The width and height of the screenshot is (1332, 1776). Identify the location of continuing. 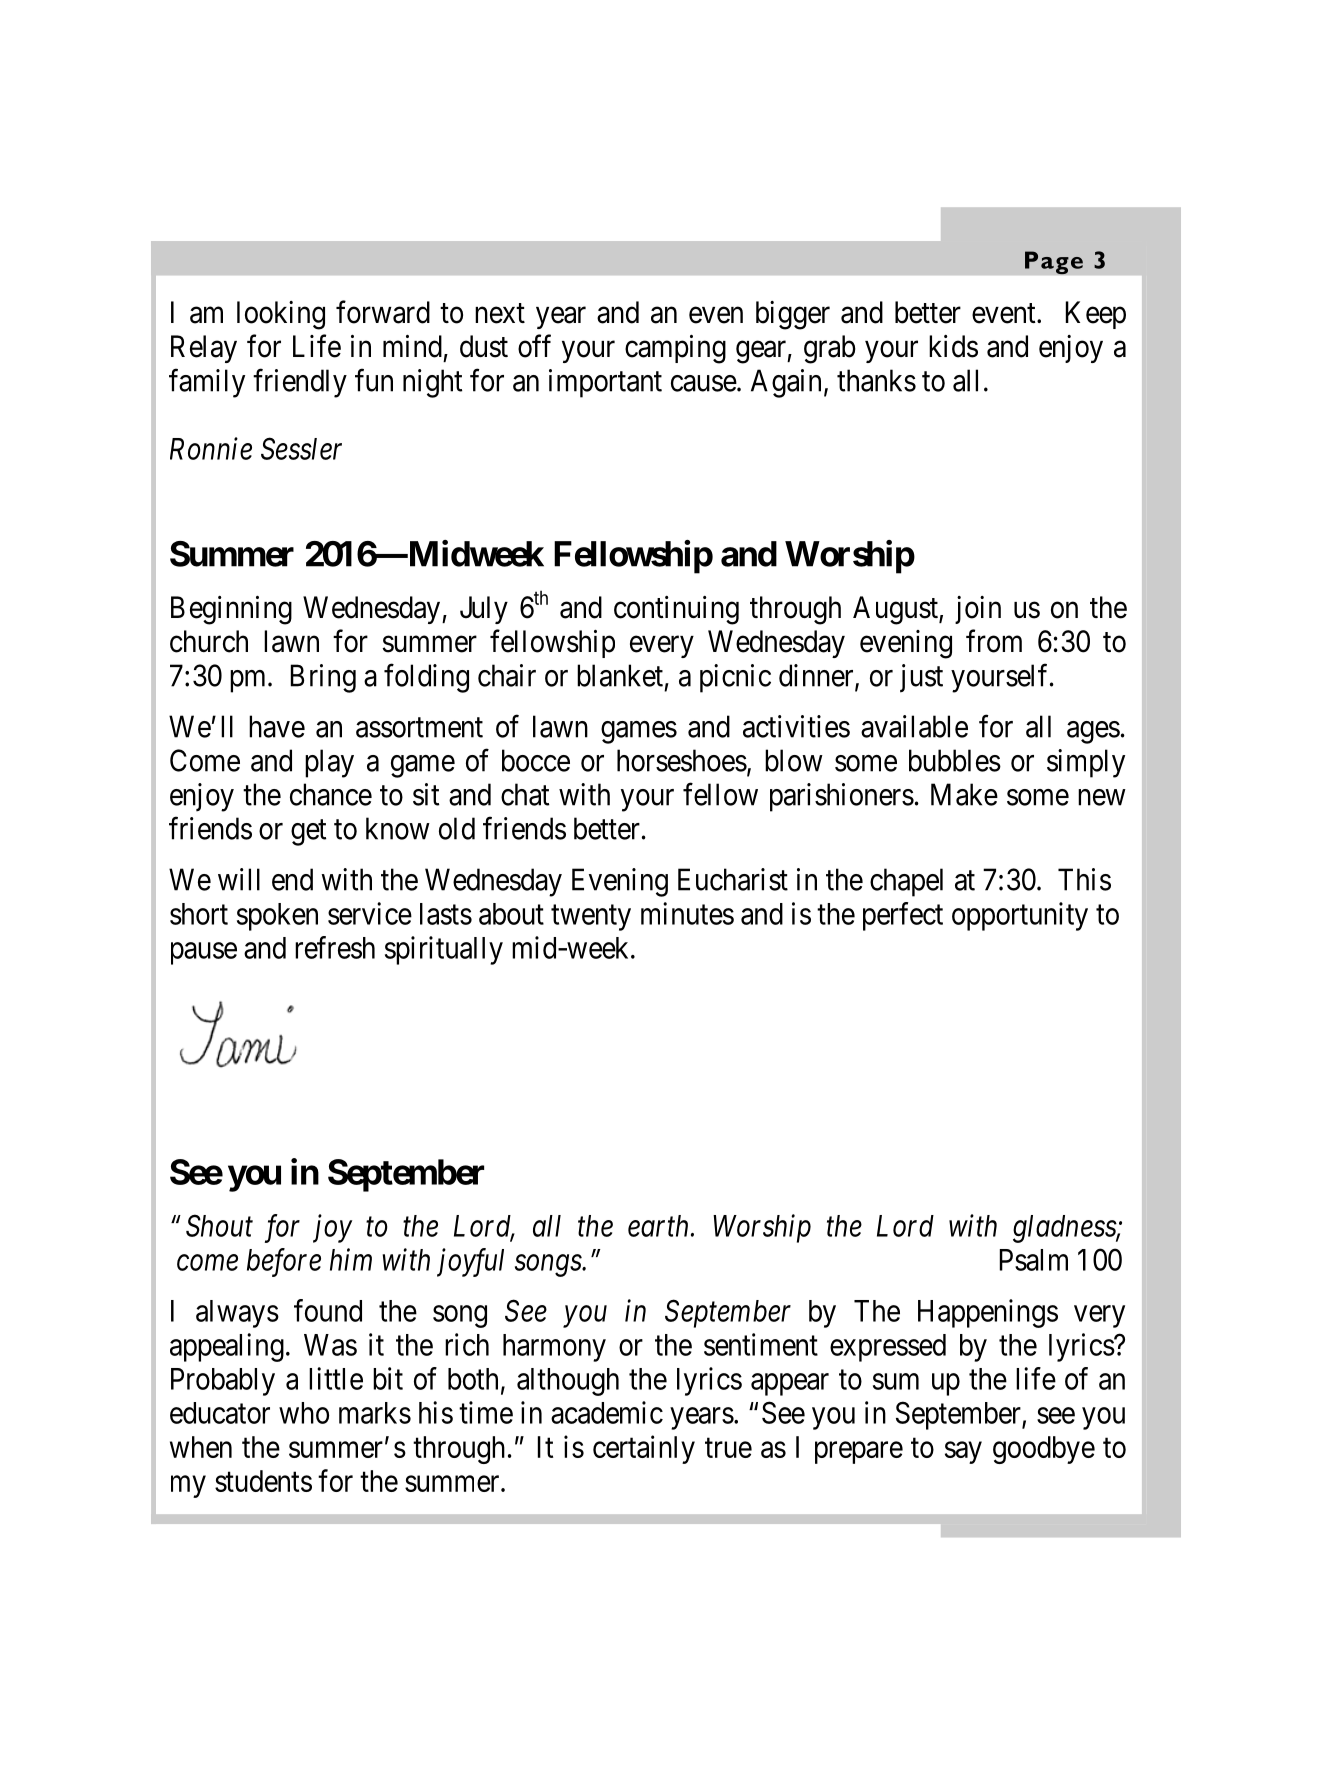
(676, 610).
